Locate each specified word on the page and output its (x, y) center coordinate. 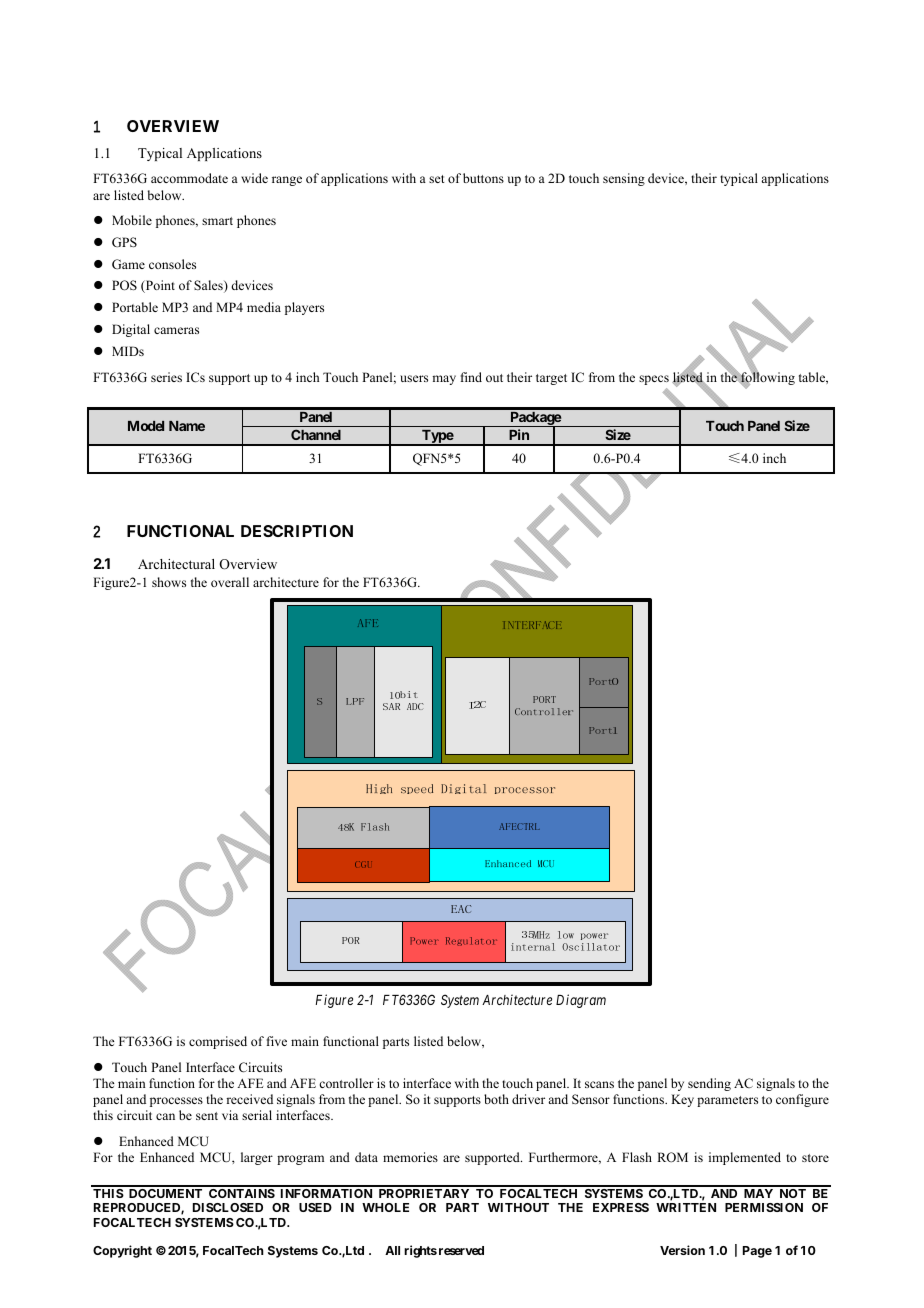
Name (187, 426)
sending (709, 1084)
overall (230, 582)
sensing (624, 179)
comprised (218, 1042)
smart (217, 221)
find (471, 377)
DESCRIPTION (297, 531)
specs (654, 380)
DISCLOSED (228, 1207)
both (496, 1099)
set (437, 179)
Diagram (581, 1001)
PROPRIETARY (424, 1193)
